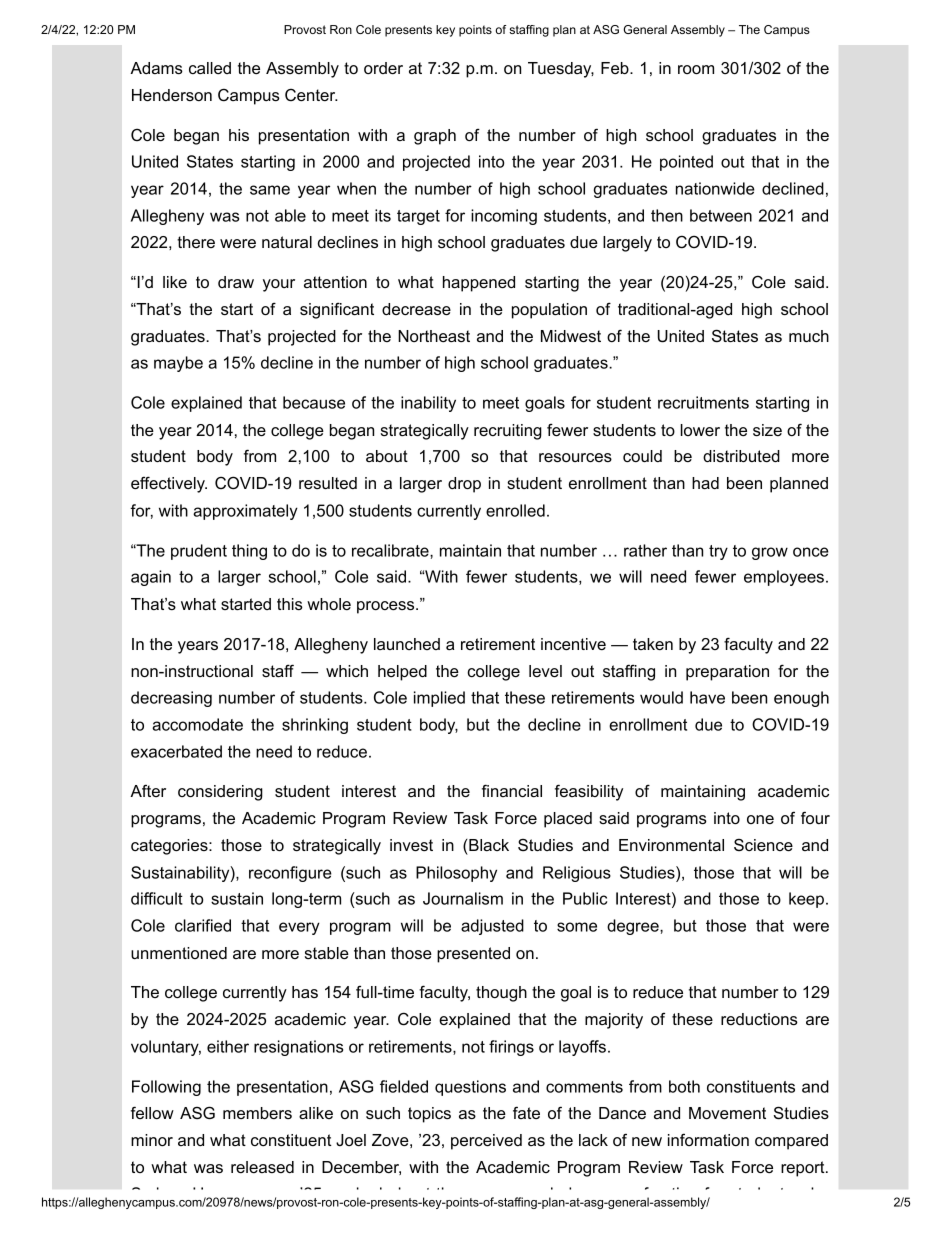 This page has height=1233, width=952. Describe the element at coordinates (169, 484) in the page. I see `effectively` at that location.
